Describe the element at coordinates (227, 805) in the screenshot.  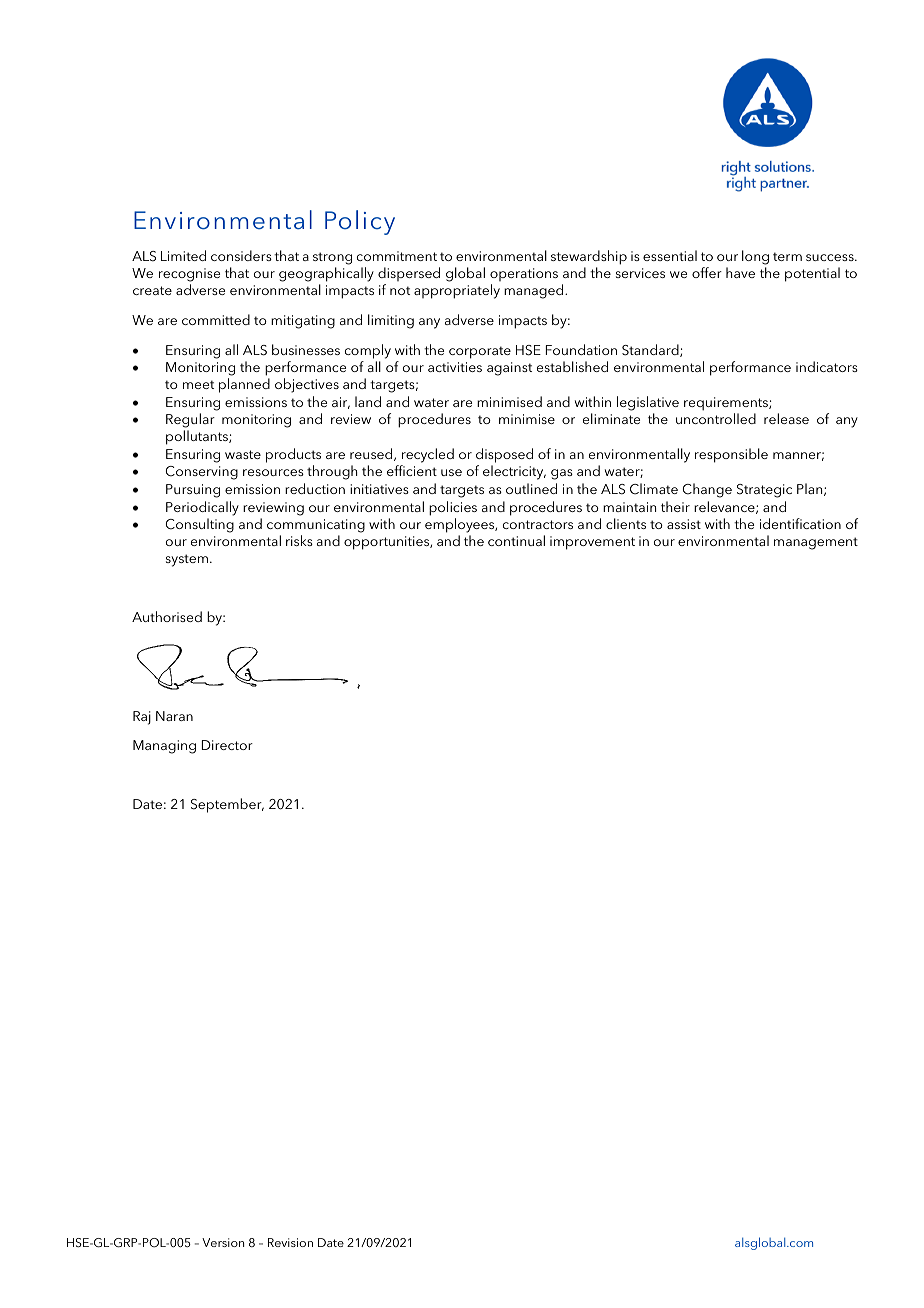
I see `September` at that location.
